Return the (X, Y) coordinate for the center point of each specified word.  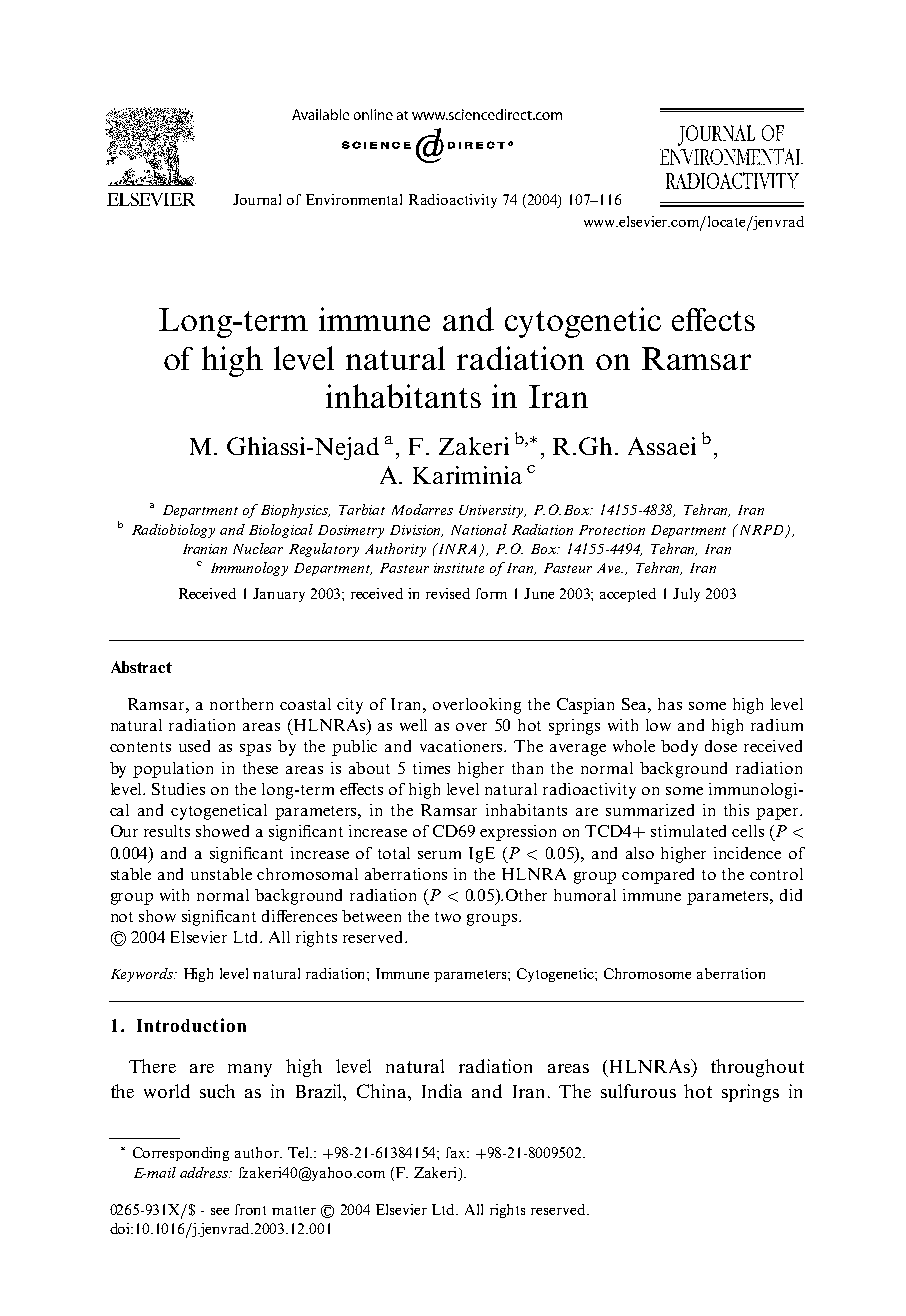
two (448, 917)
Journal (257, 199)
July (686, 595)
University (492, 511)
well (413, 725)
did (791, 895)
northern (241, 704)
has (670, 704)
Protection (612, 530)
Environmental (354, 199)
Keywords (143, 975)
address (205, 1172)
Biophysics (295, 511)
